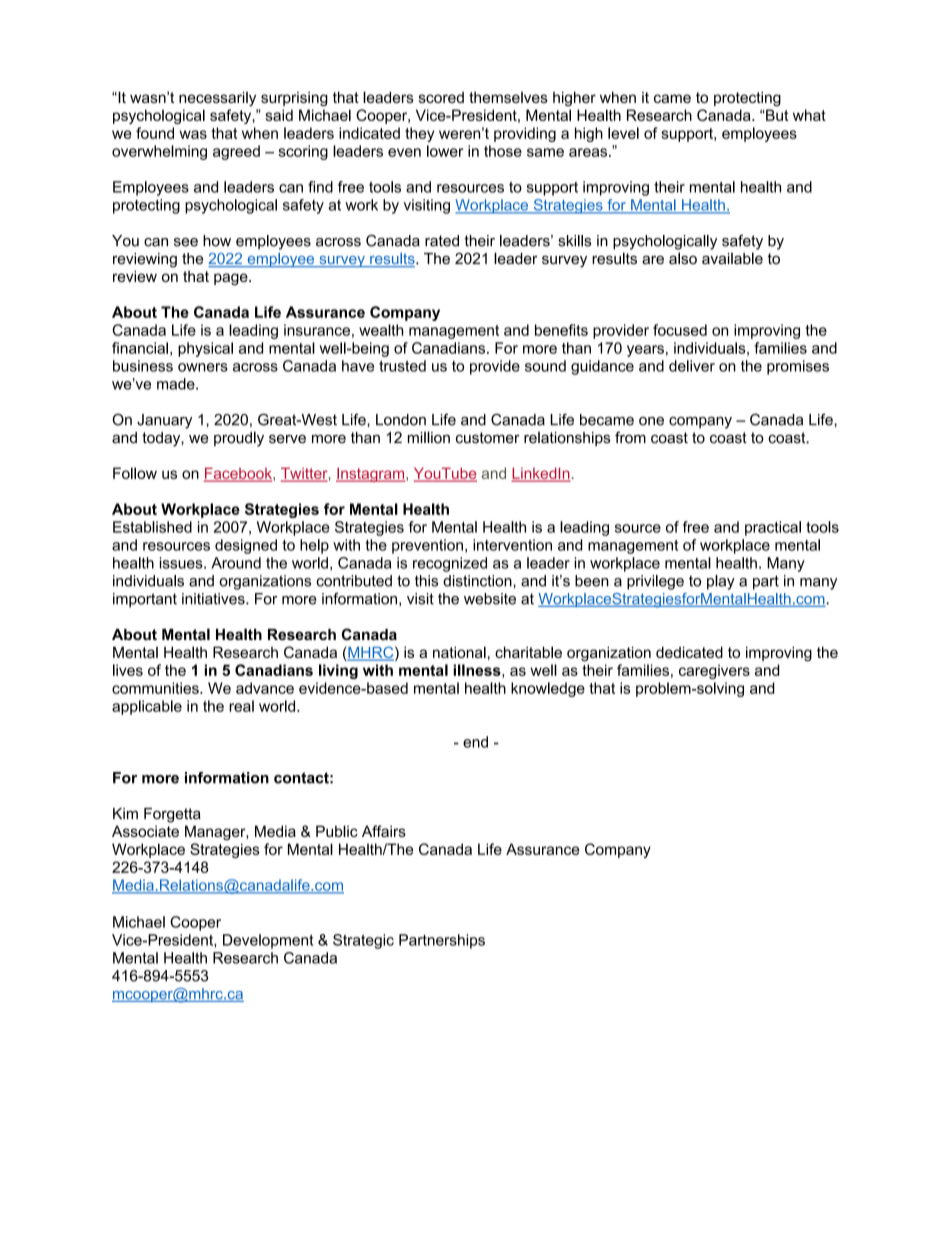 The image size is (952, 1233). Describe the element at coordinates (232, 279) in the image. I see `page` at that location.
